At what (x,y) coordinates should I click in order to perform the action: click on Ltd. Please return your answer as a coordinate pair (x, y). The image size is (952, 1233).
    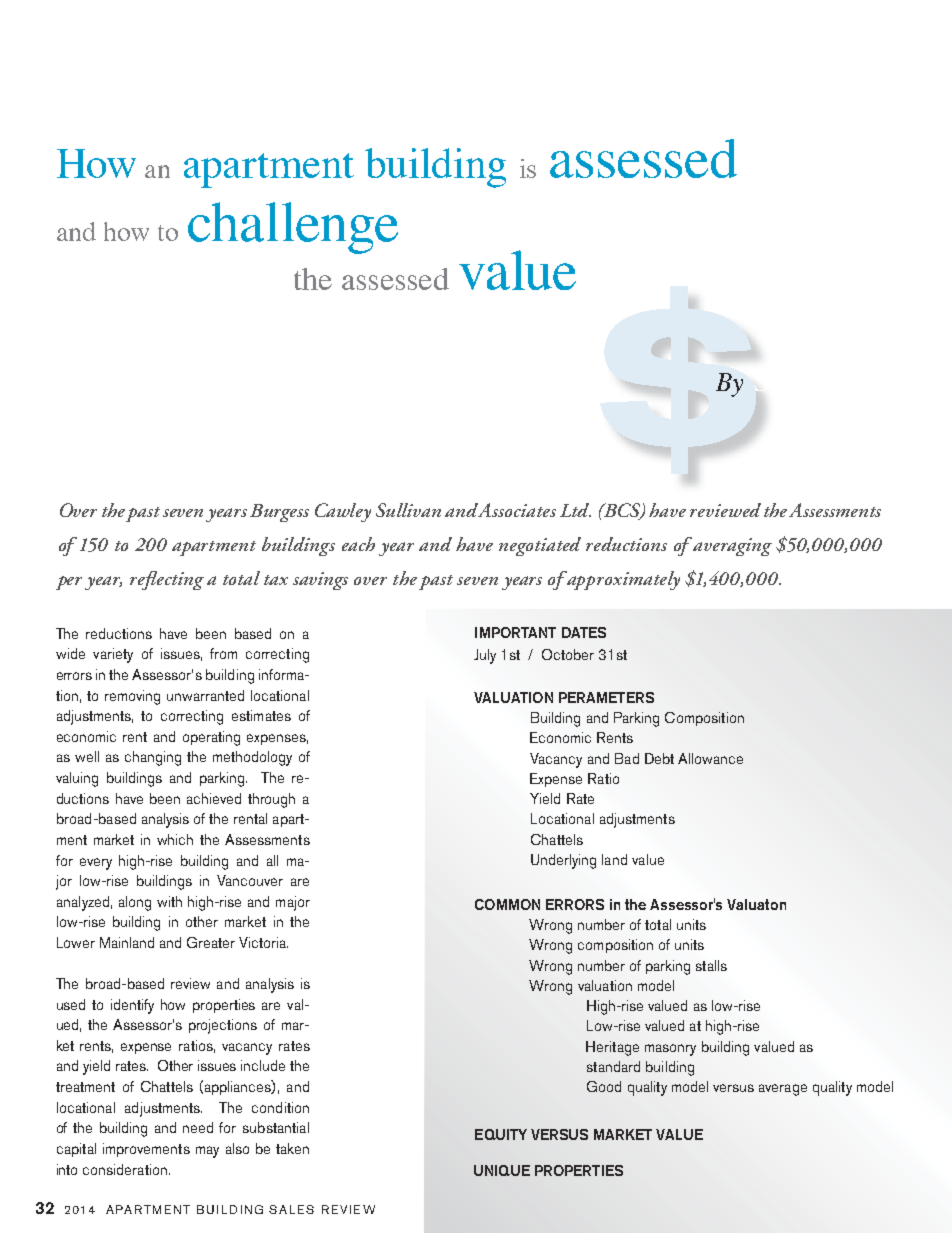
    Looking at the image, I should click on (575, 510).
